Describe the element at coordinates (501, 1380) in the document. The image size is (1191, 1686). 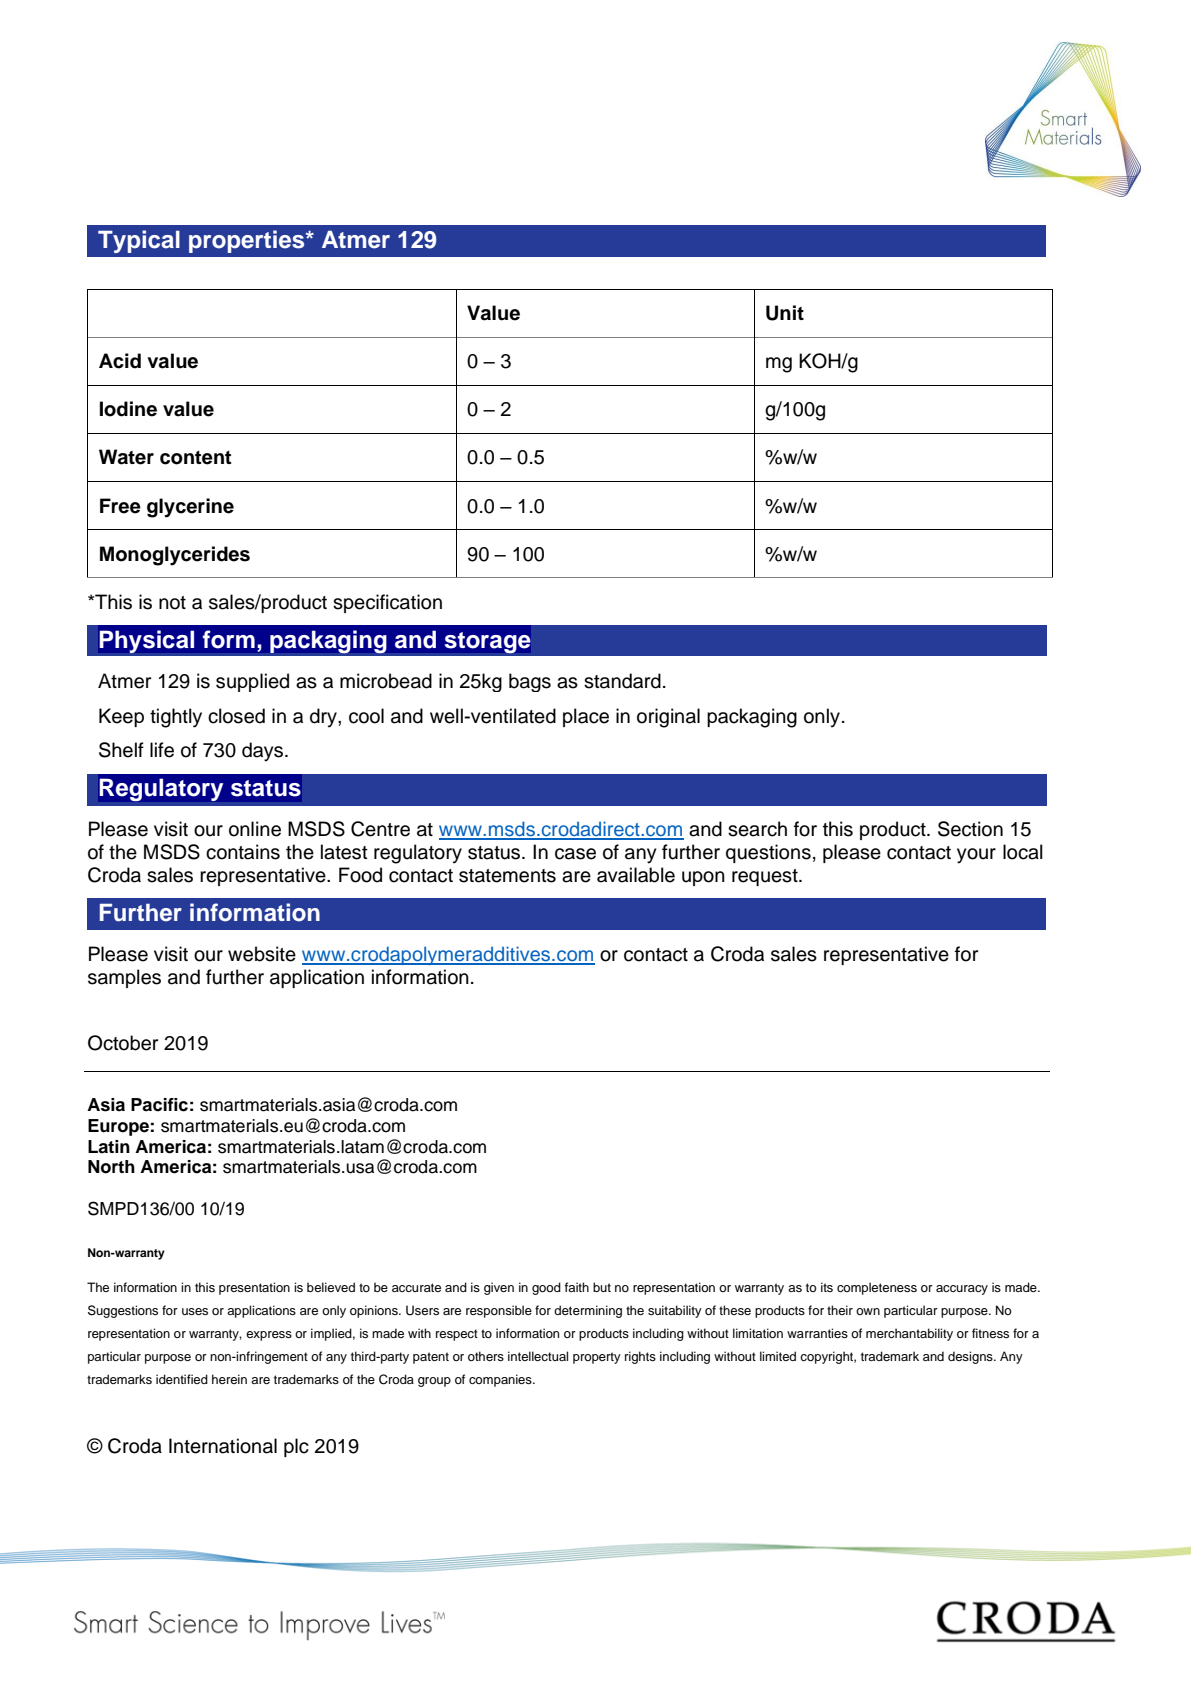
I see `companies` at that location.
